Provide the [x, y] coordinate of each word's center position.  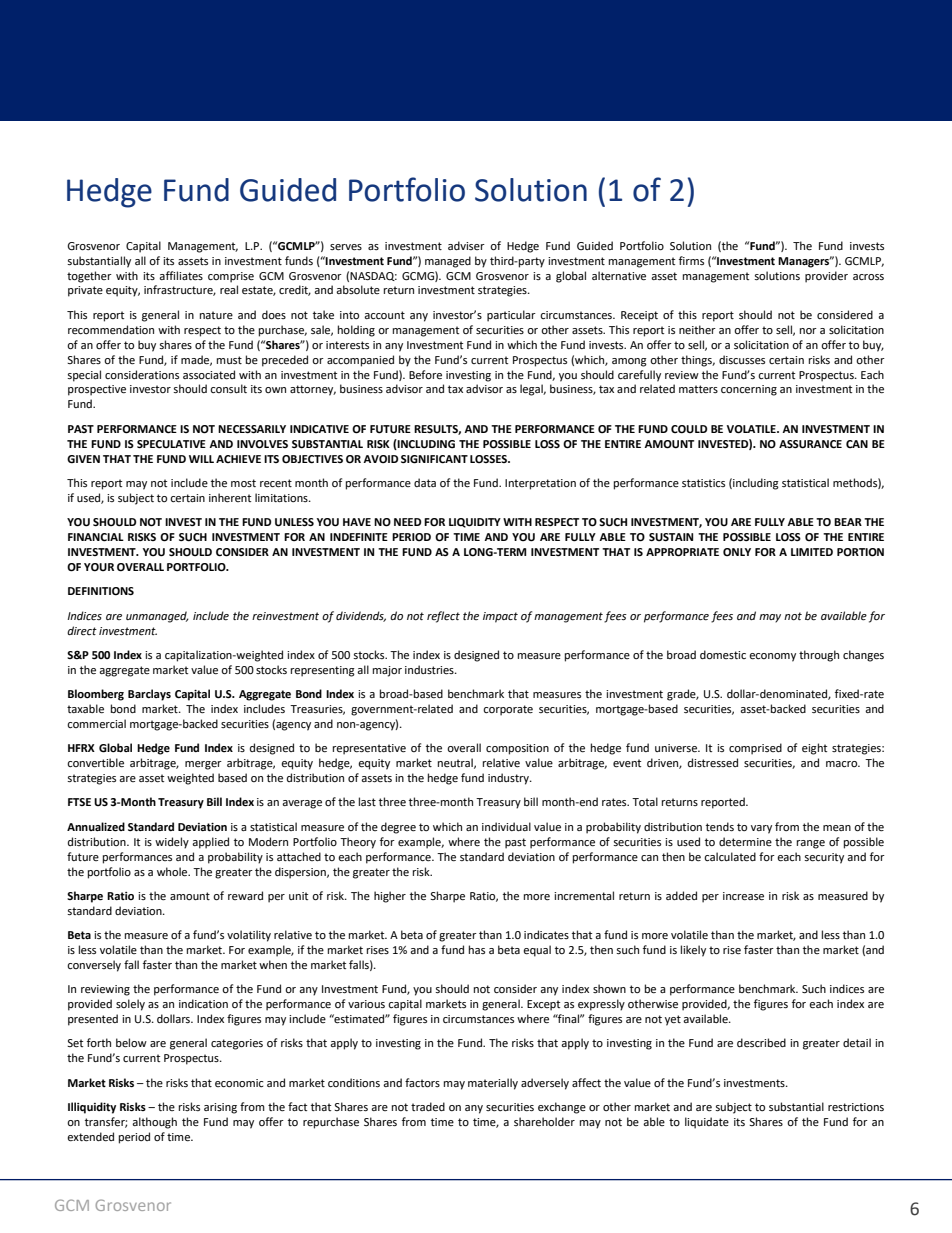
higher [390, 897]
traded [428, 1107]
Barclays [149, 695]
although [154, 1123]
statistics [703, 483]
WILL [201, 459]
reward [245, 895]
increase [743, 896]
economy [772, 657]
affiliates [181, 276]
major [387, 671]
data [425, 482]
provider [826, 277]
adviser [466, 245]
